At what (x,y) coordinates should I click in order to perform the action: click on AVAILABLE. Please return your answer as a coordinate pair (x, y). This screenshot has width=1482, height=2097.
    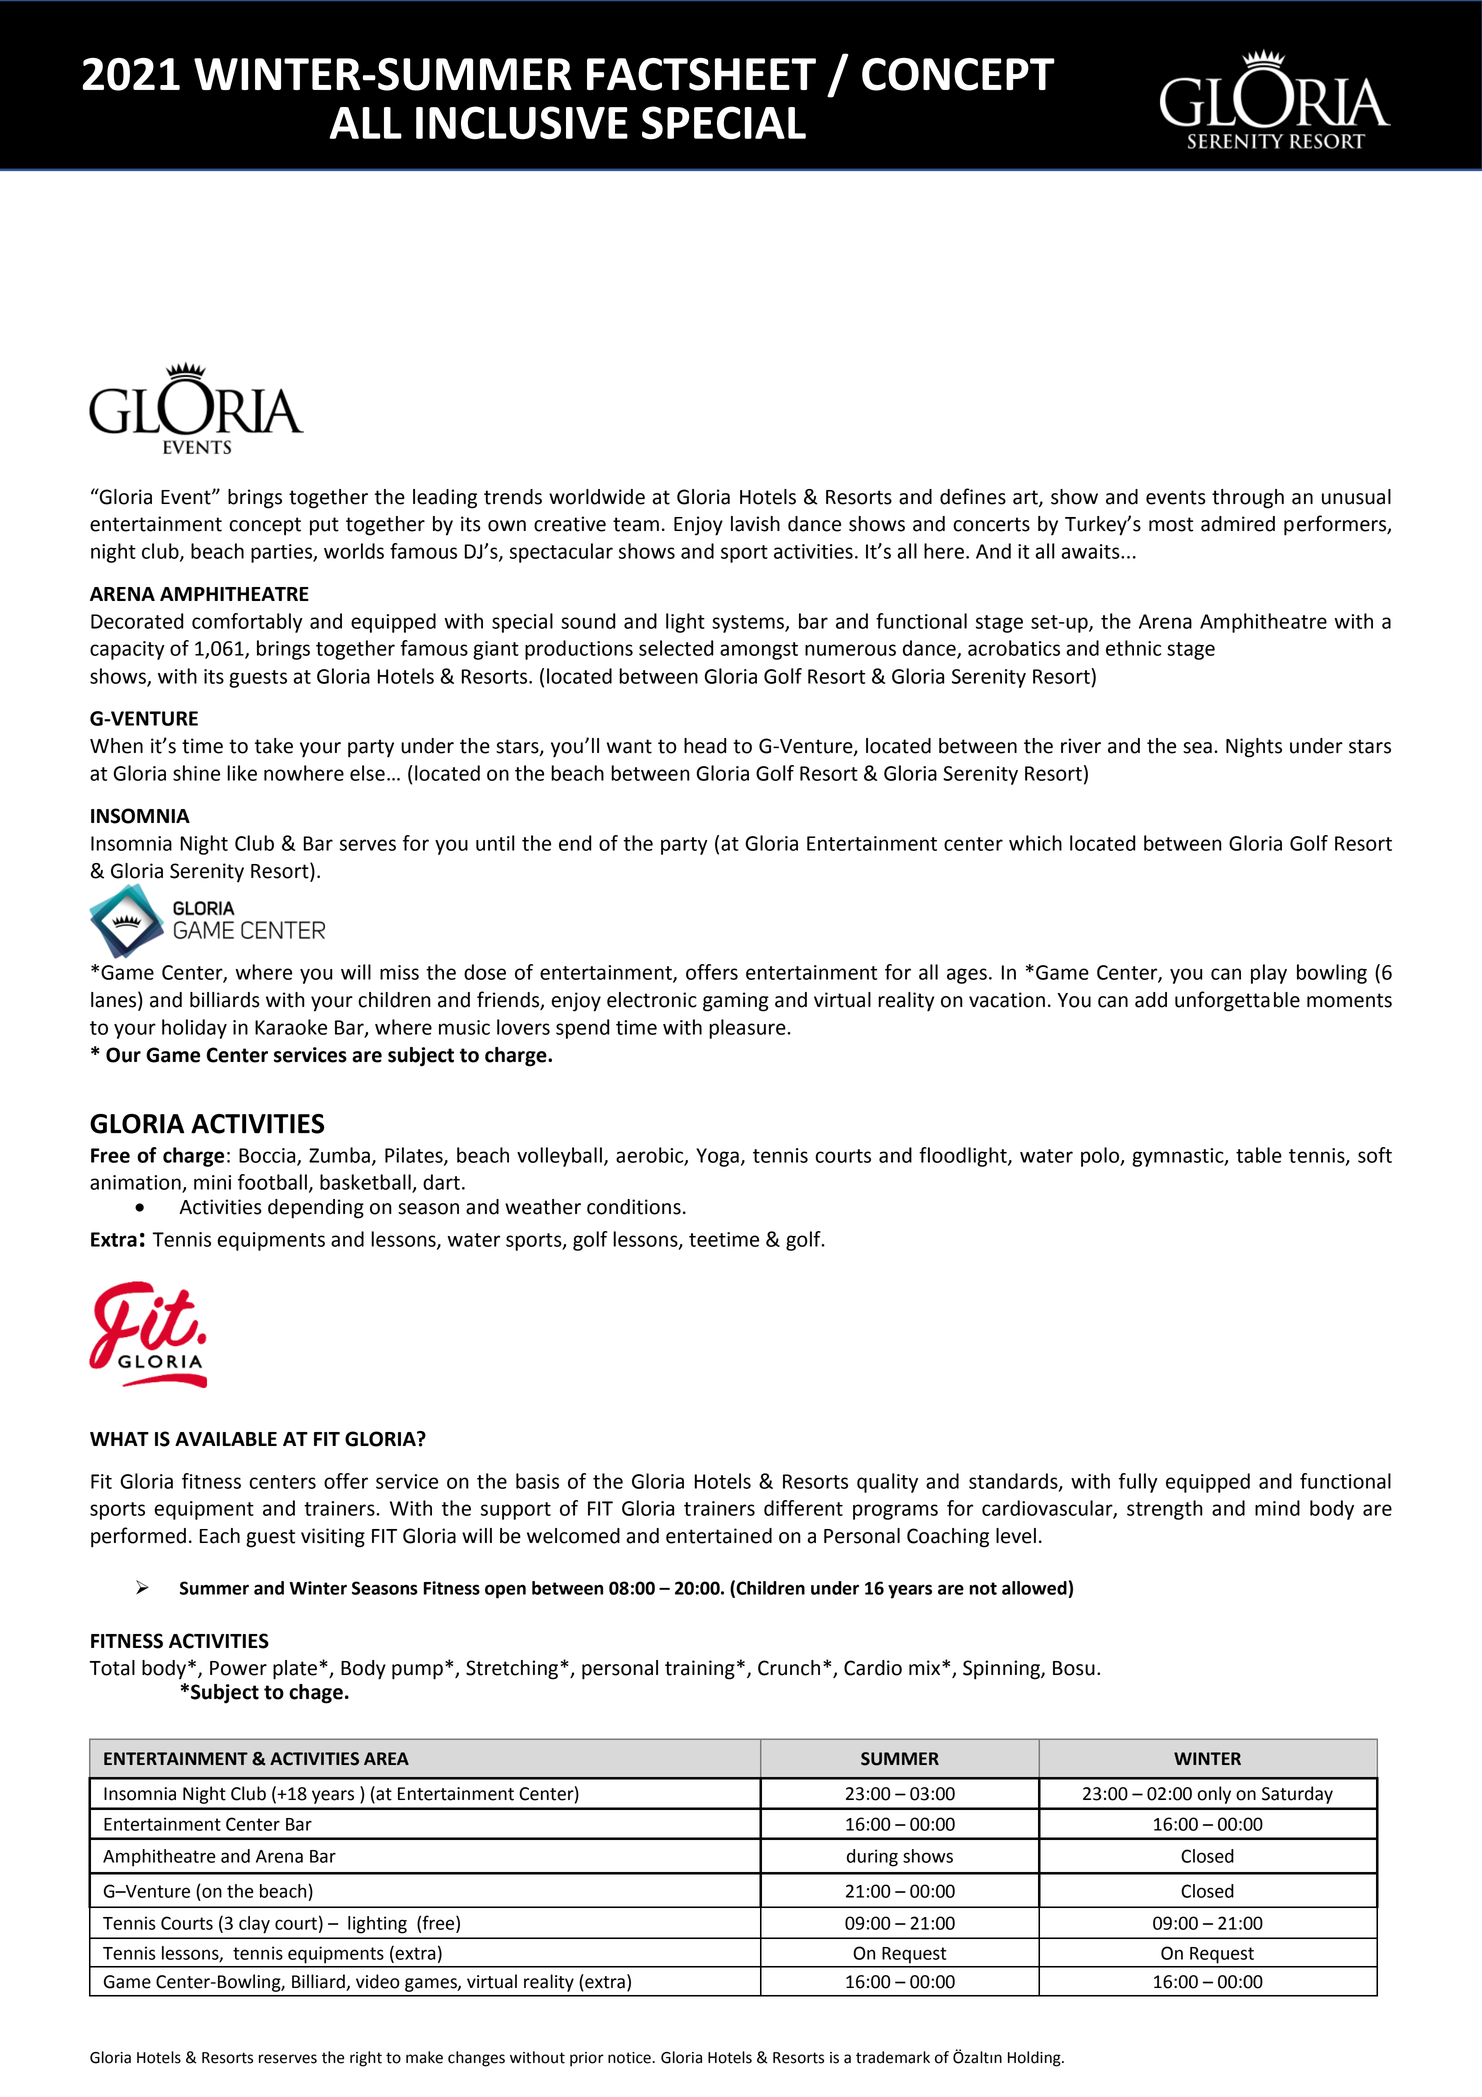
    Looking at the image, I should click on (226, 1439).
